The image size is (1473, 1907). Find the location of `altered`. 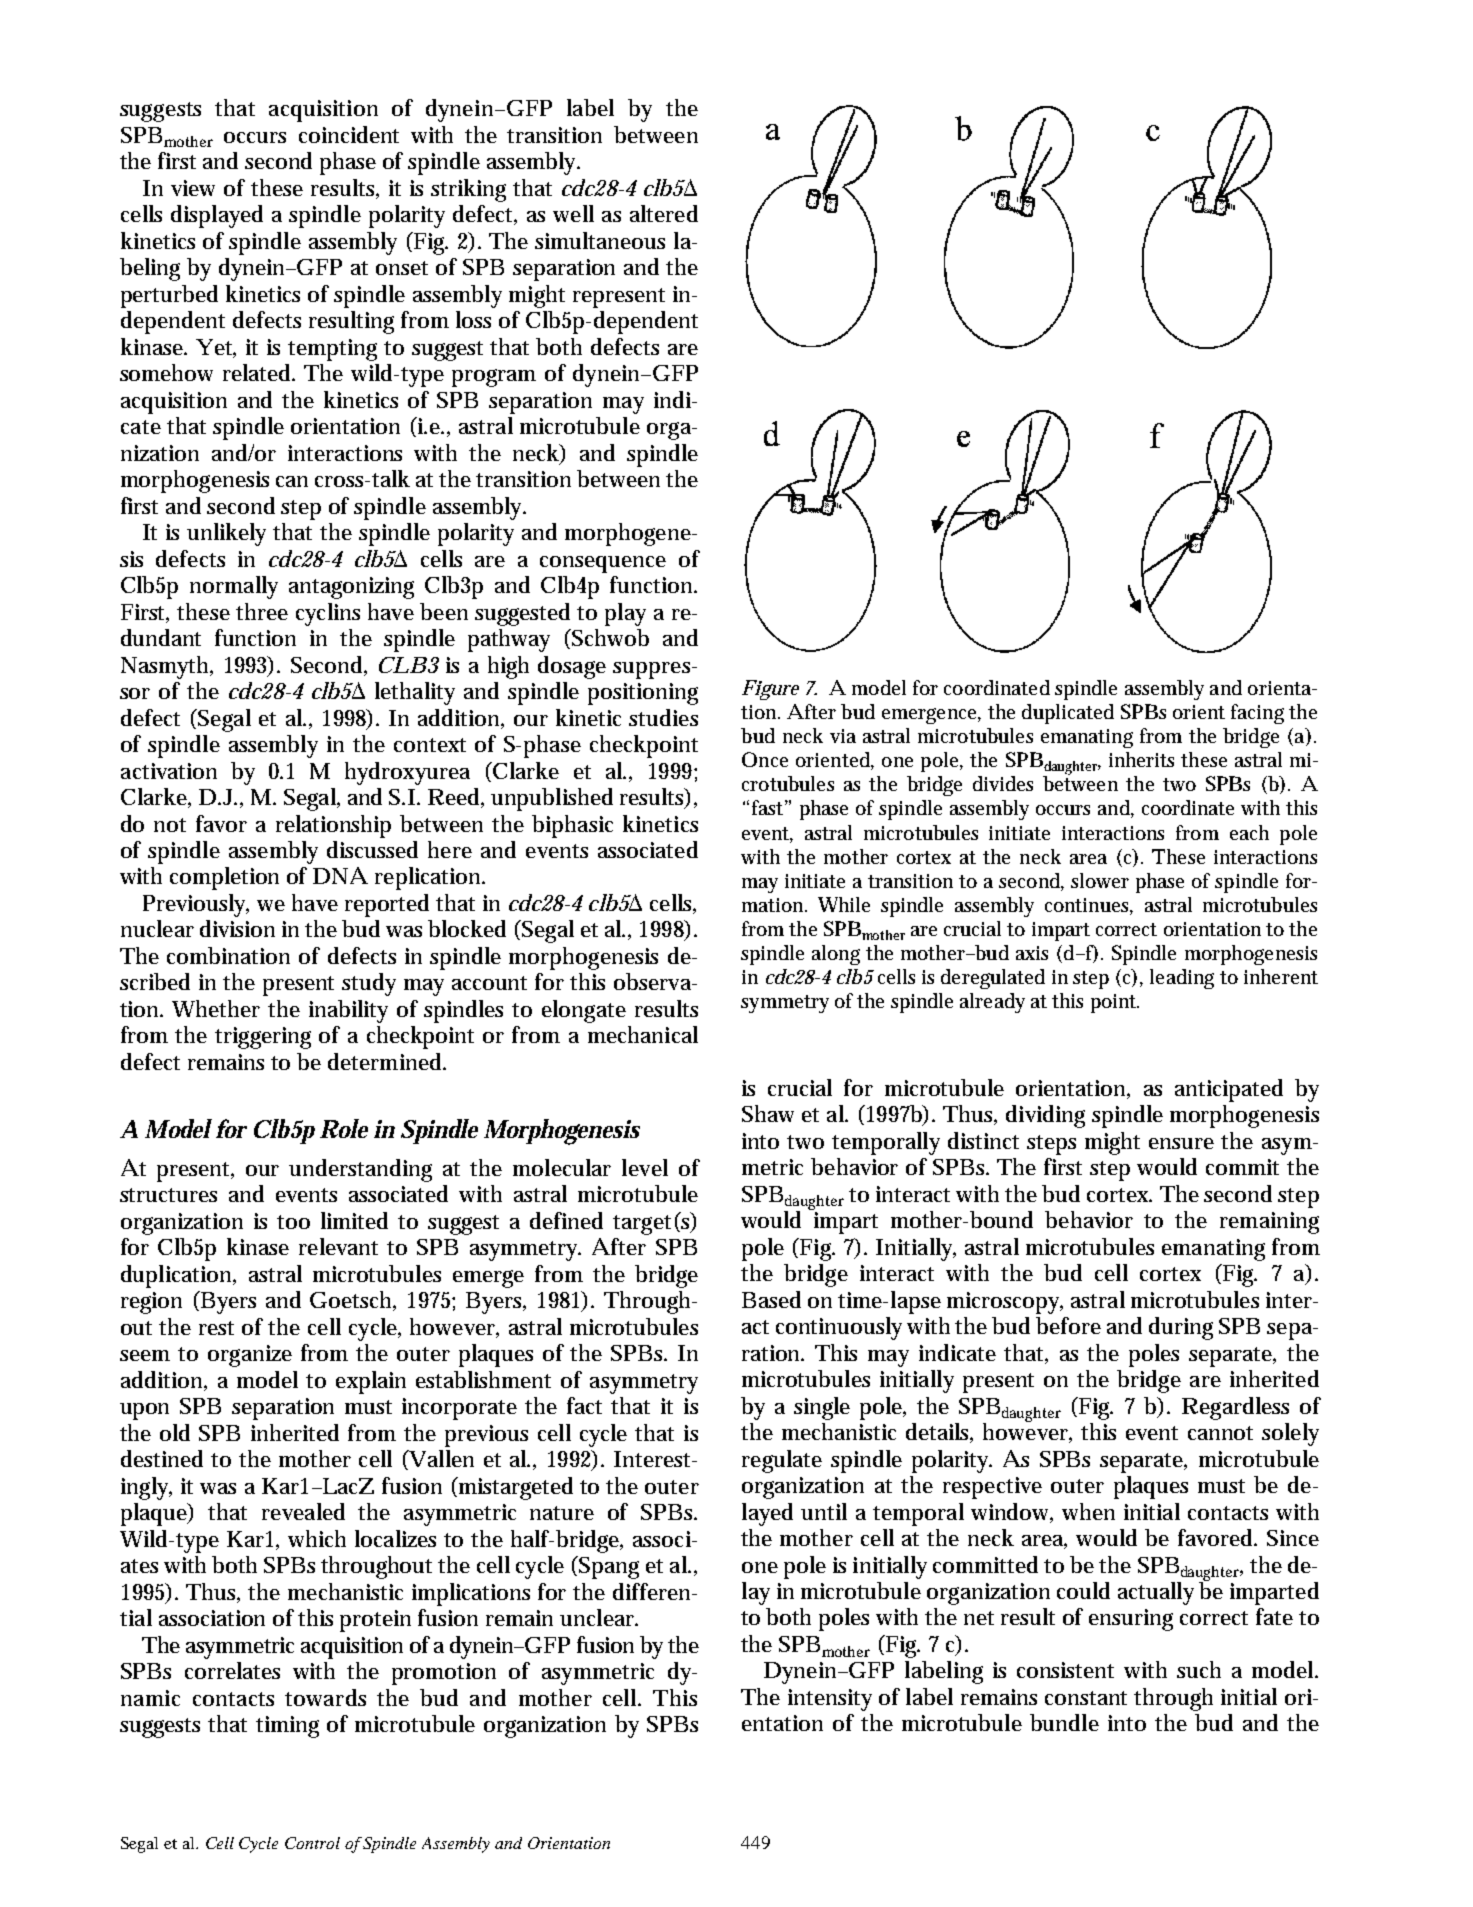

altered is located at coordinates (664, 213).
